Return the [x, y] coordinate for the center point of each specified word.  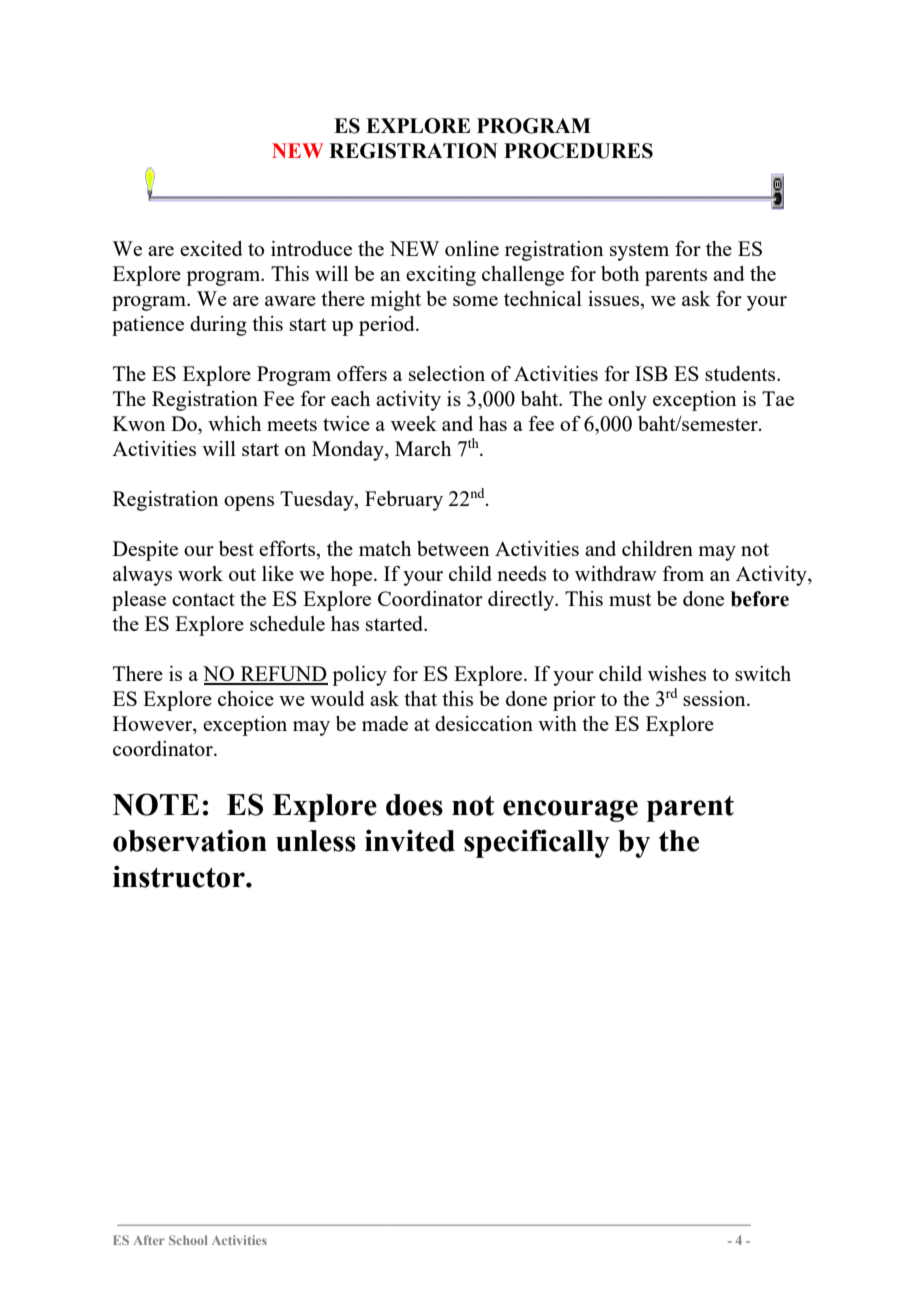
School [188, 1240]
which [234, 423]
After [149, 1240]
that [420, 698]
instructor [180, 876]
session [715, 698]
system [639, 252]
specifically [537, 843]
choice [246, 698]
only [627, 401]
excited [211, 248]
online [472, 248]
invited [410, 840]
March [423, 448]
